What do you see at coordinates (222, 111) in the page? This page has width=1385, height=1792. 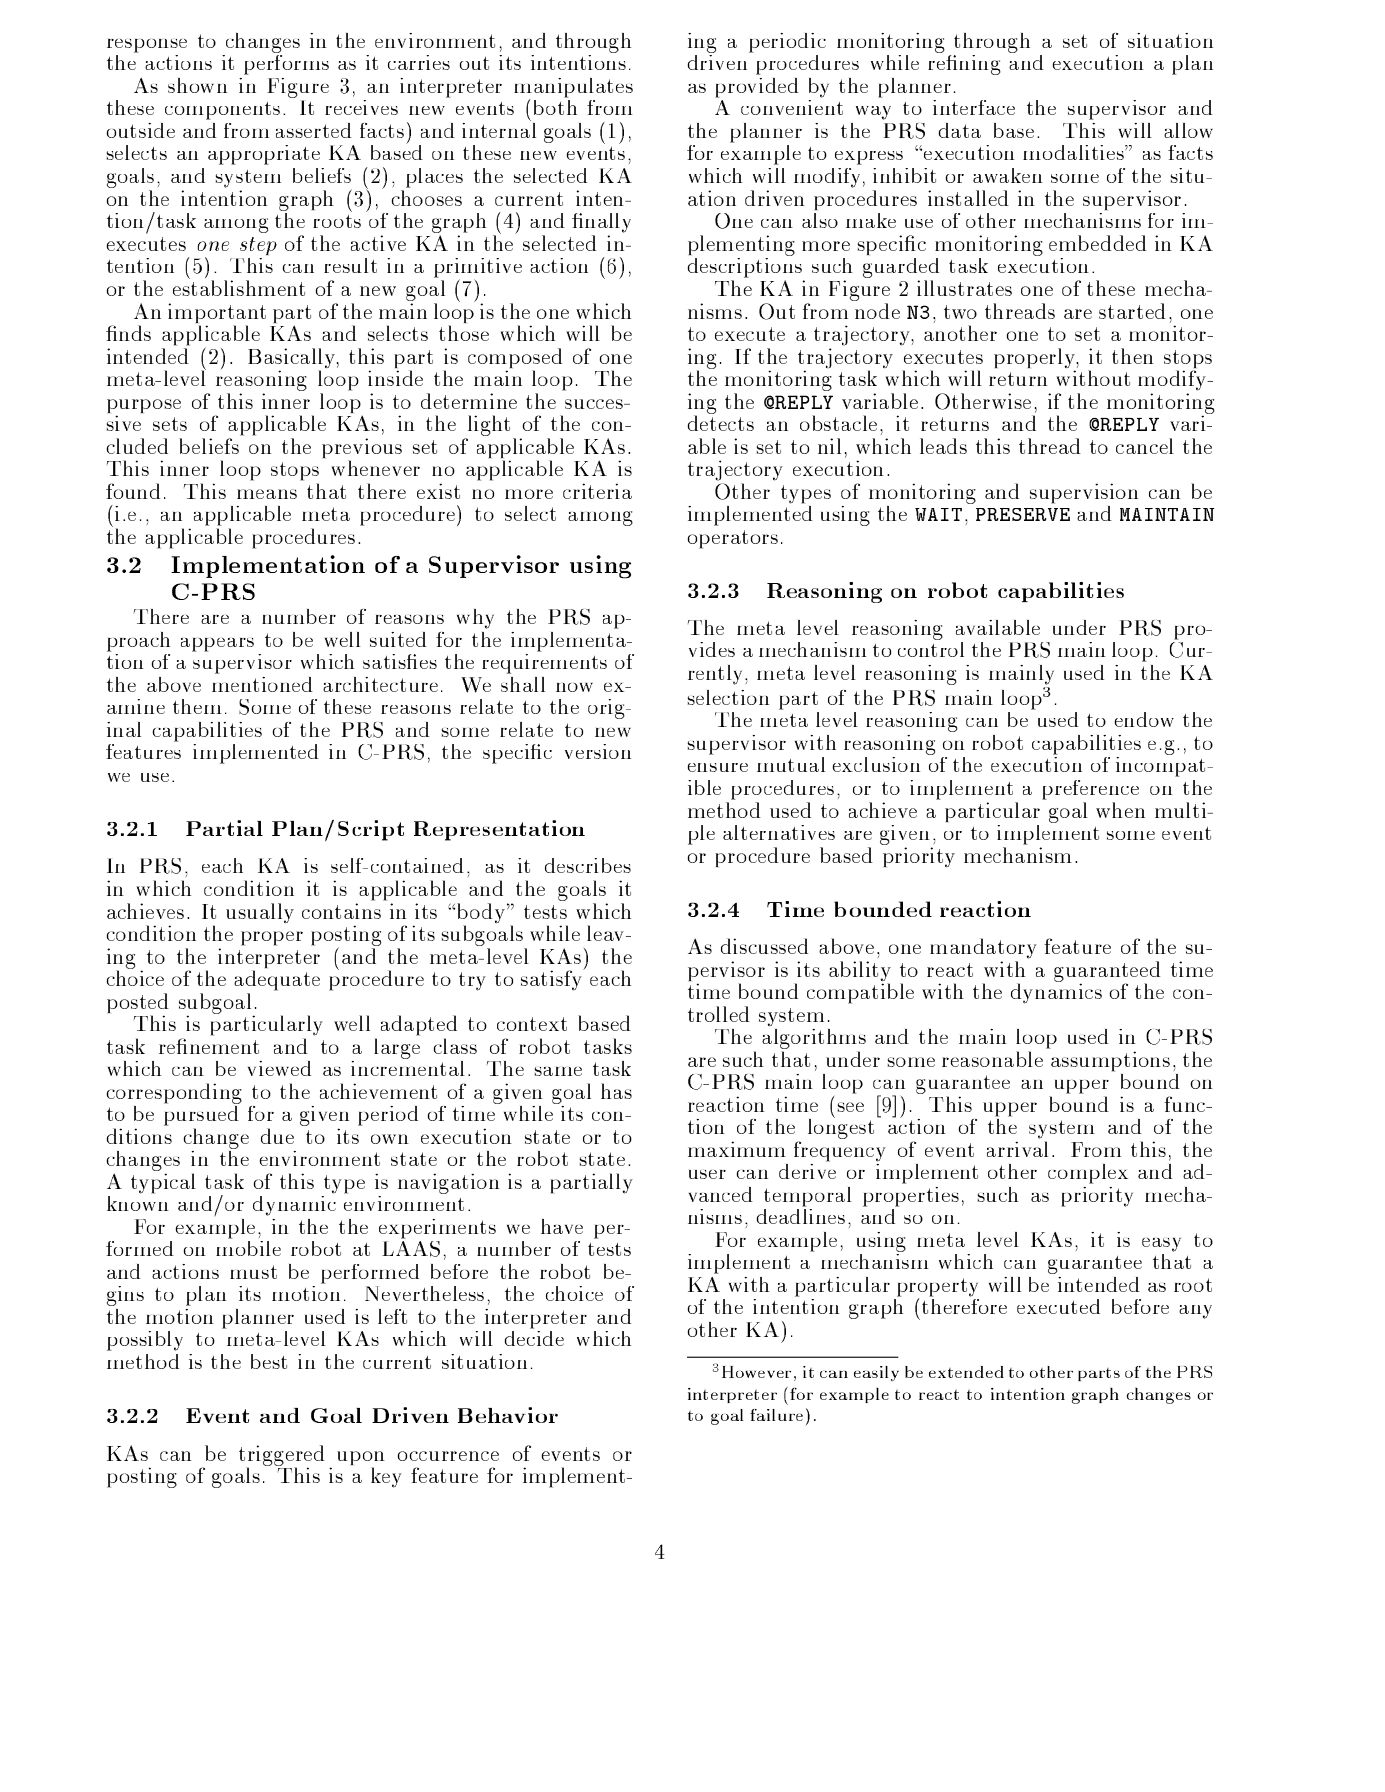 I see `components` at bounding box center [222, 111].
